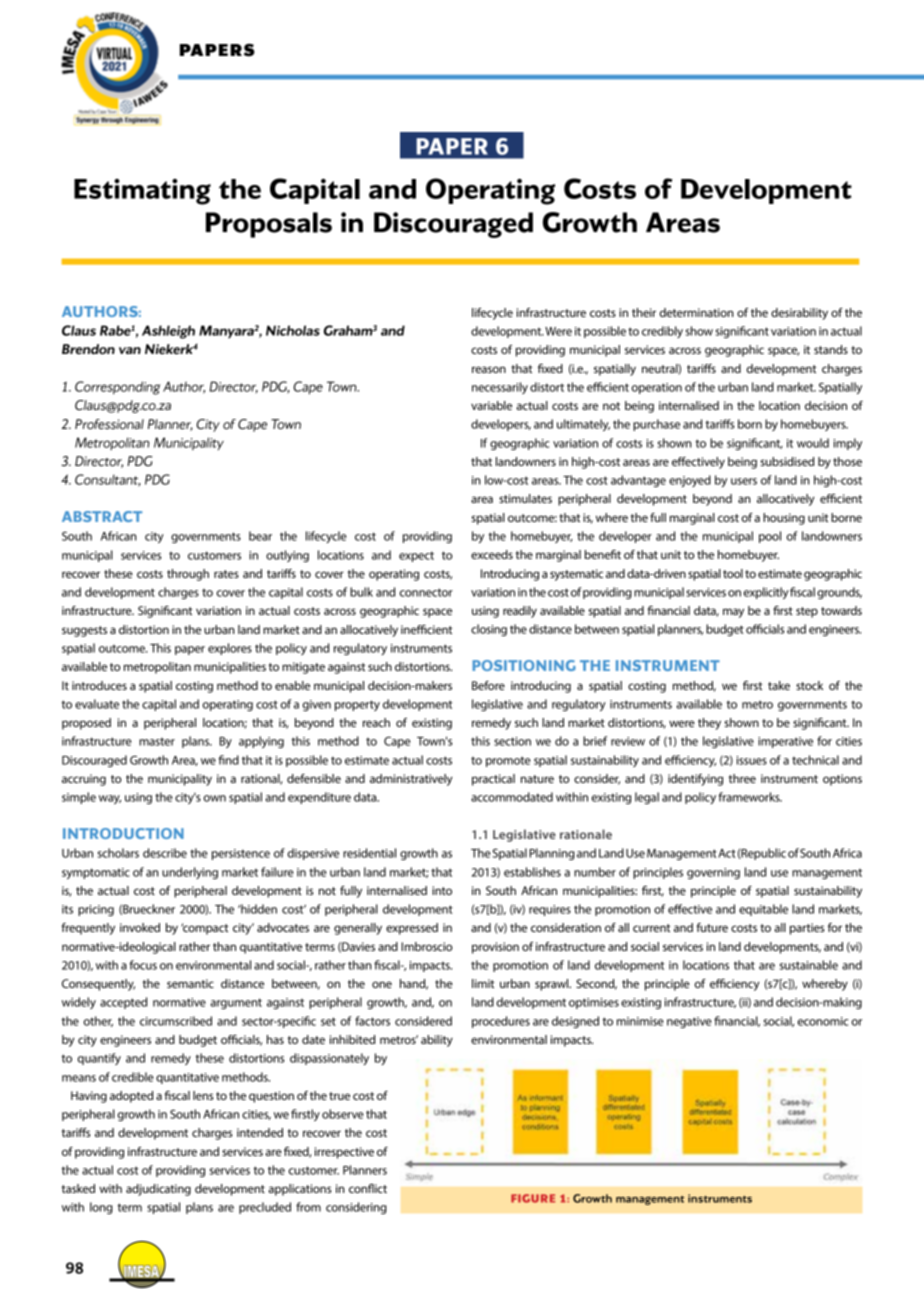 This screenshot has width=924, height=1308. I want to click on evaluate, so click(97, 704).
